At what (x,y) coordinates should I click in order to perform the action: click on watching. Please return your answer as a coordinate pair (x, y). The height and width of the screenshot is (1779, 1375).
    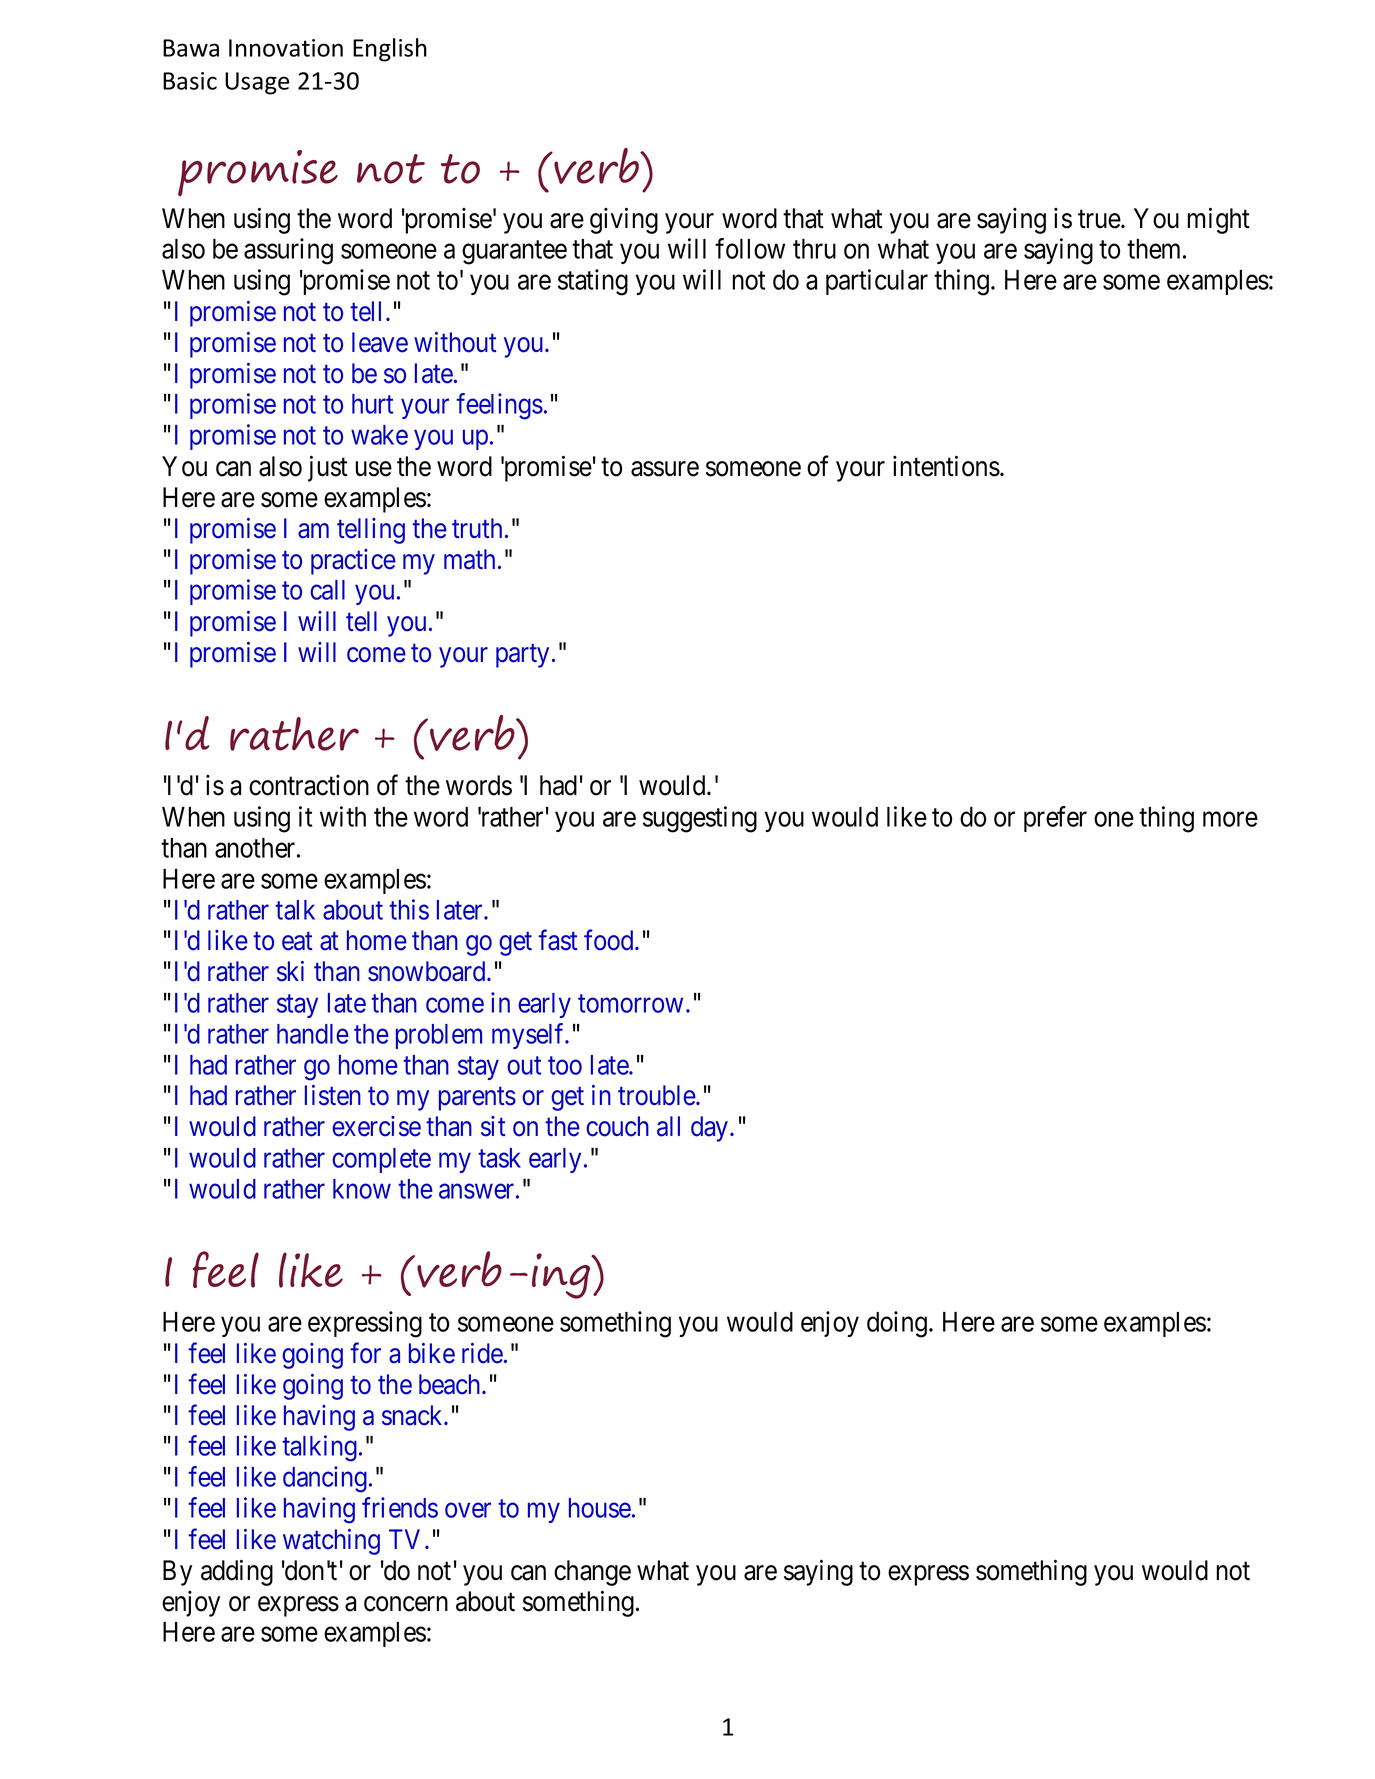
    Looking at the image, I should click on (331, 1542).
